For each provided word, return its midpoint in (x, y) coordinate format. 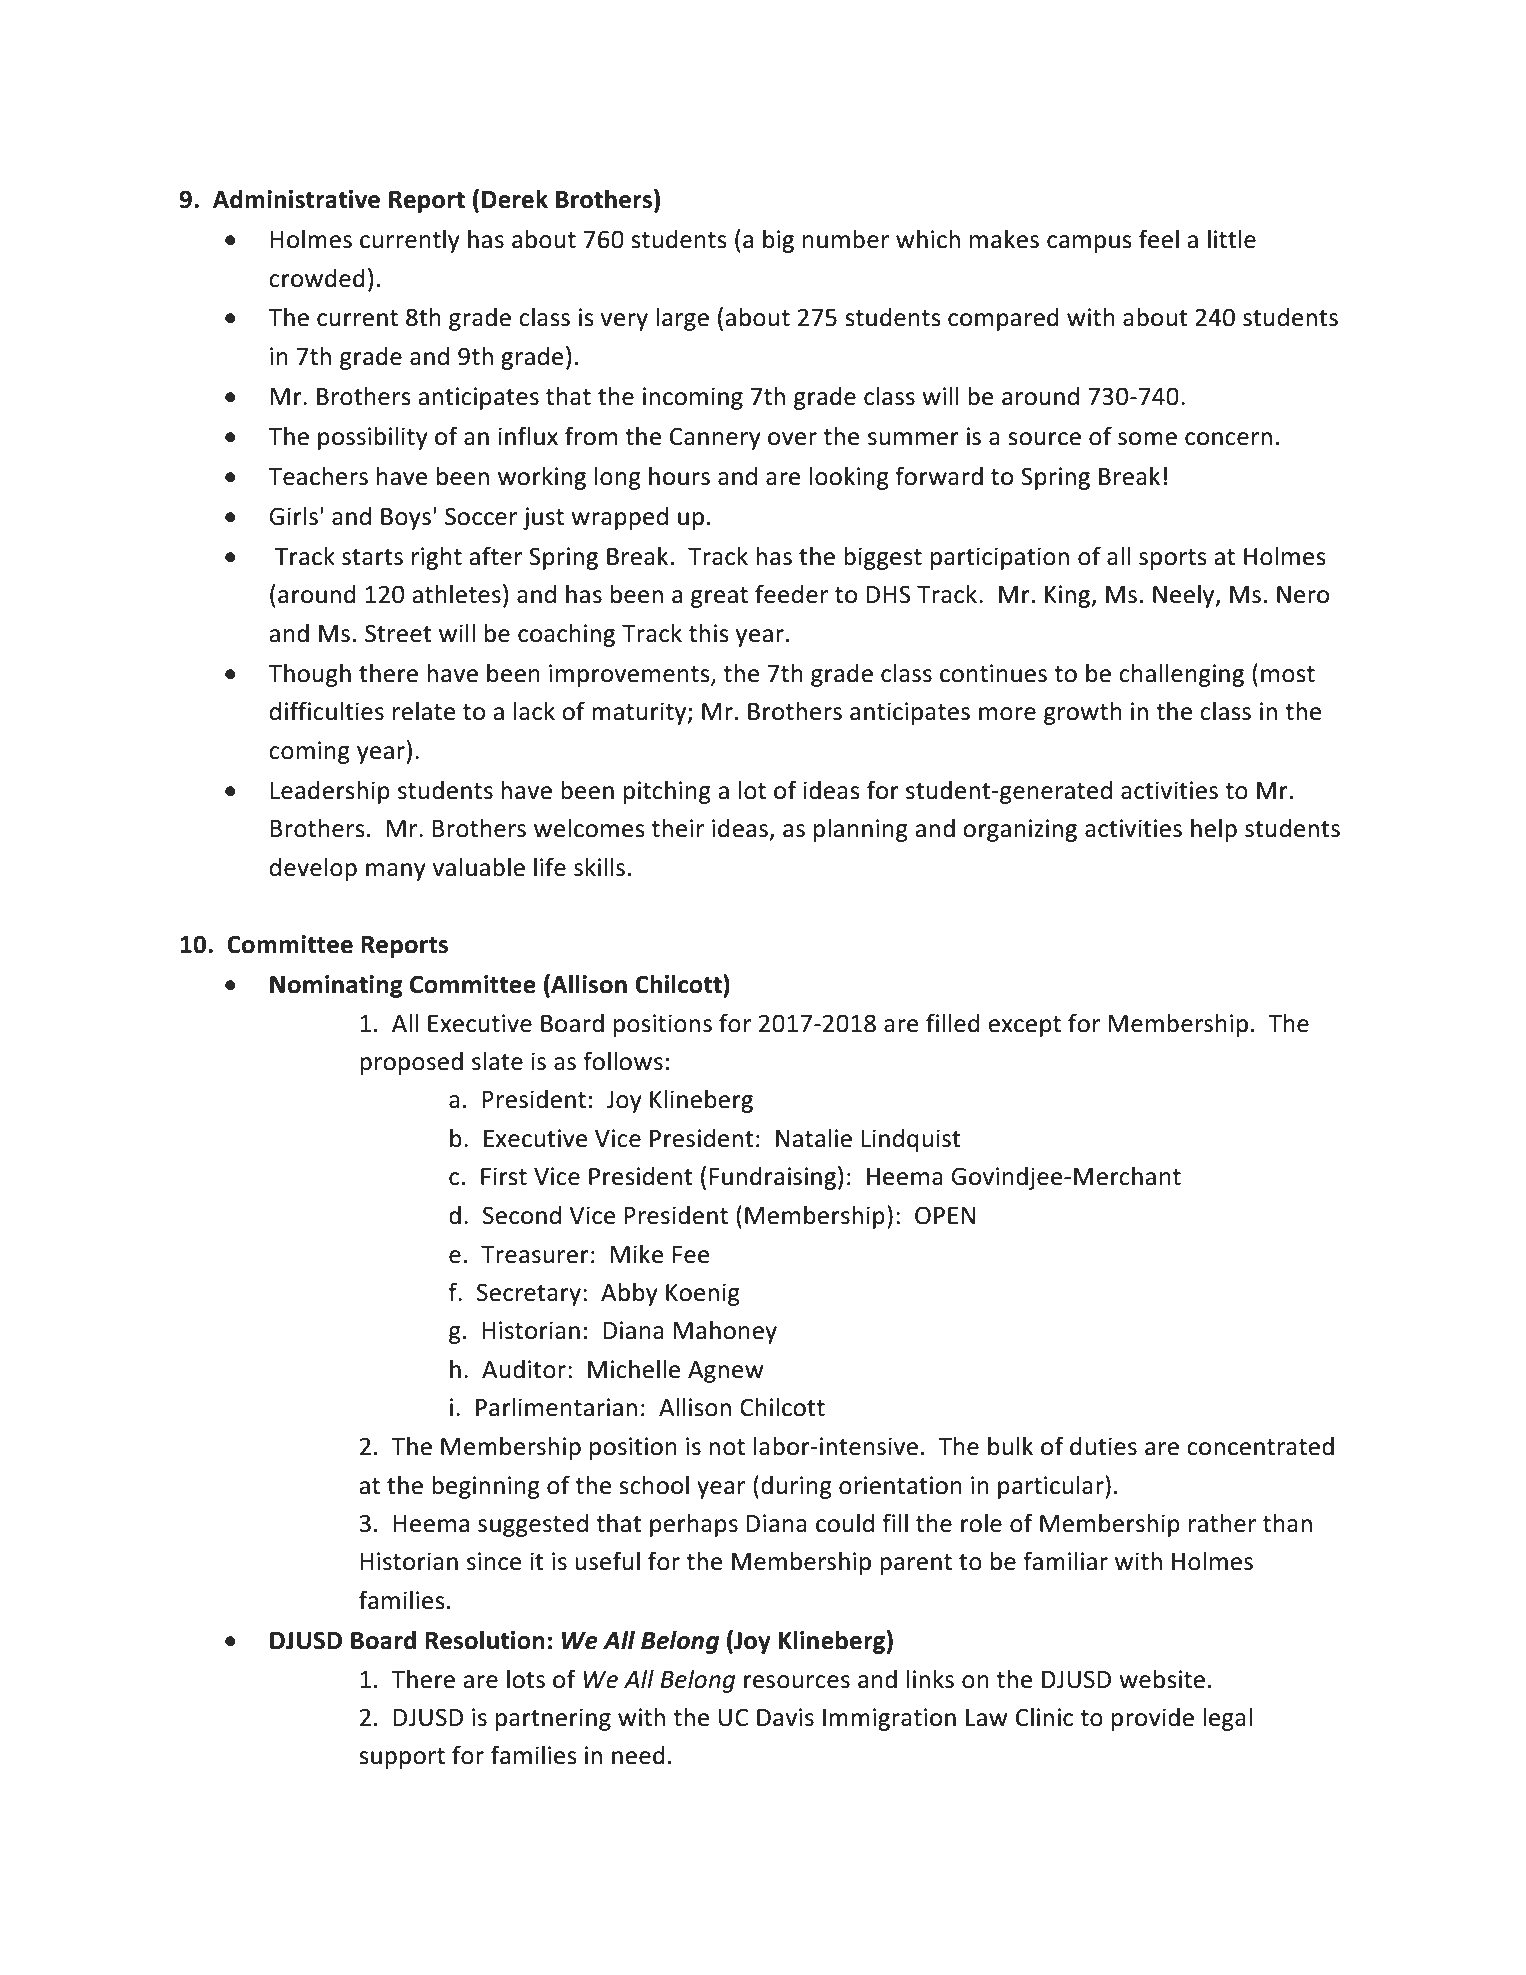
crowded (317, 278)
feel (1159, 239)
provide (1153, 1719)
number (846, 239)
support (402, 1758)
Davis (785, 1717)
